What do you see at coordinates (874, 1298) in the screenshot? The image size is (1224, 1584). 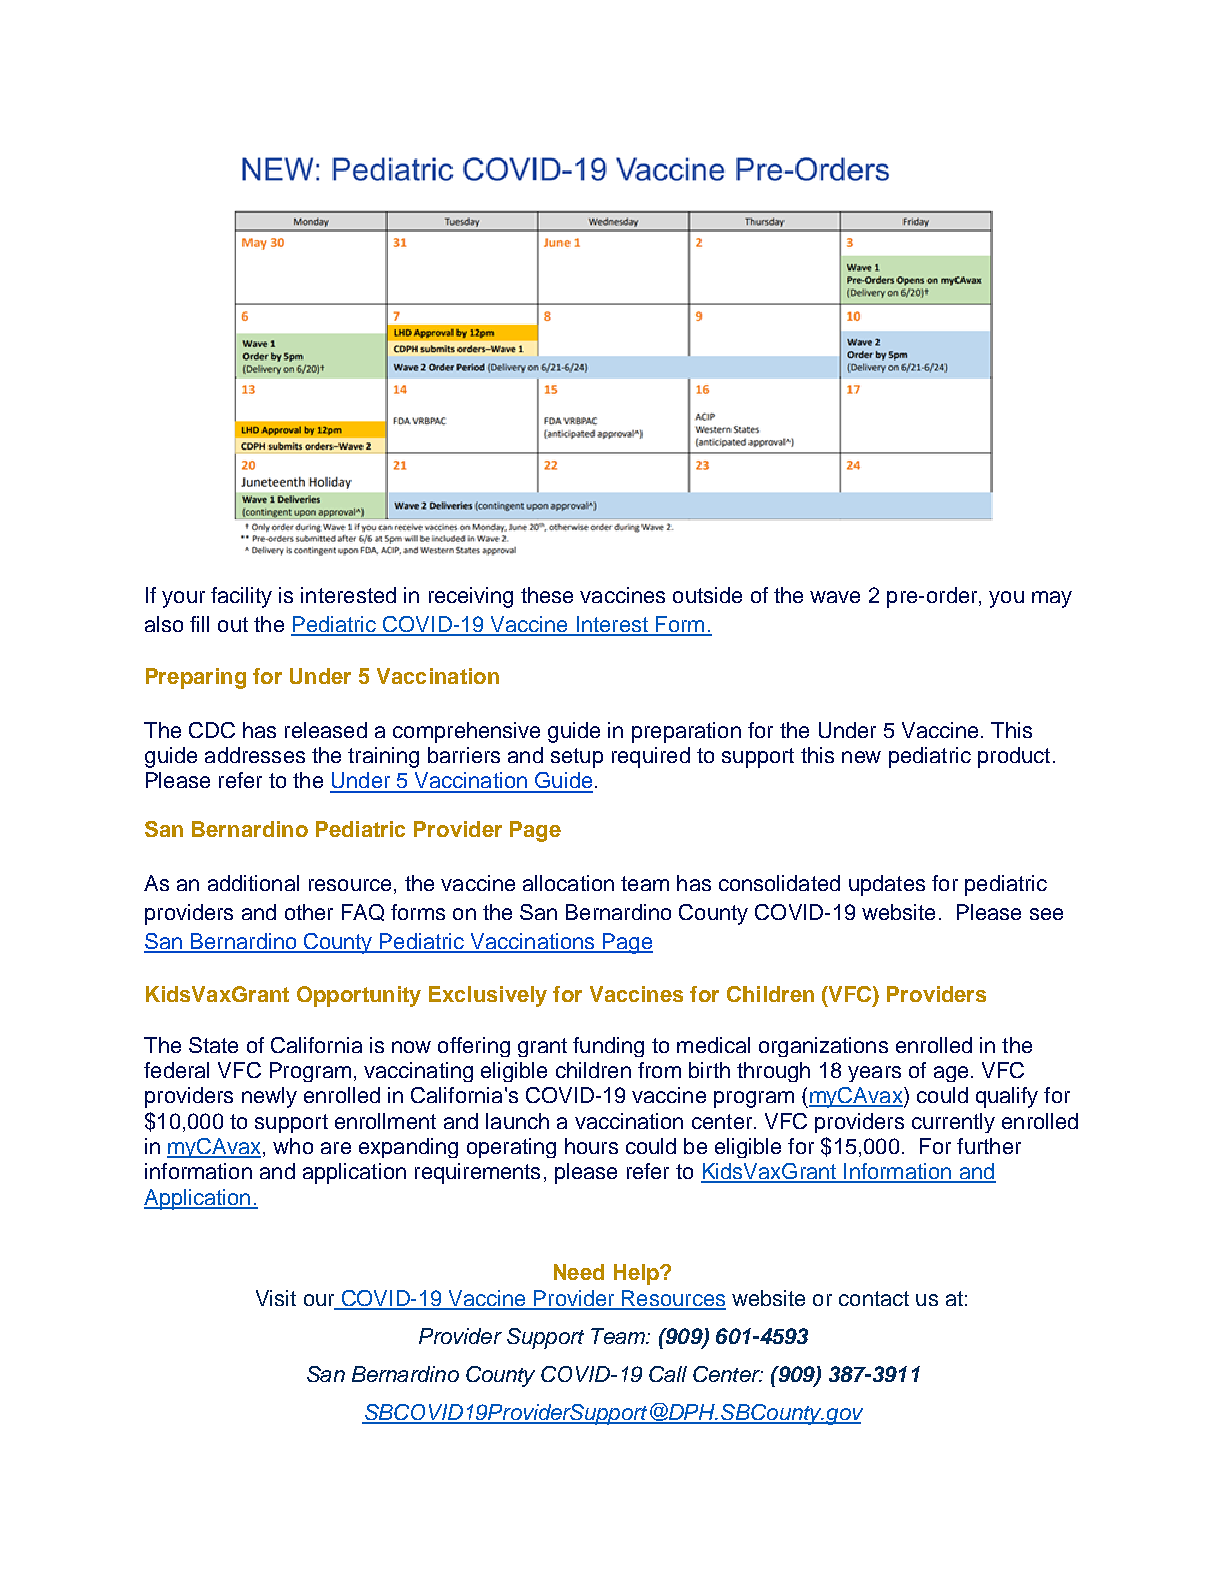 I see `contact` at bounding box center [874, 1298].
